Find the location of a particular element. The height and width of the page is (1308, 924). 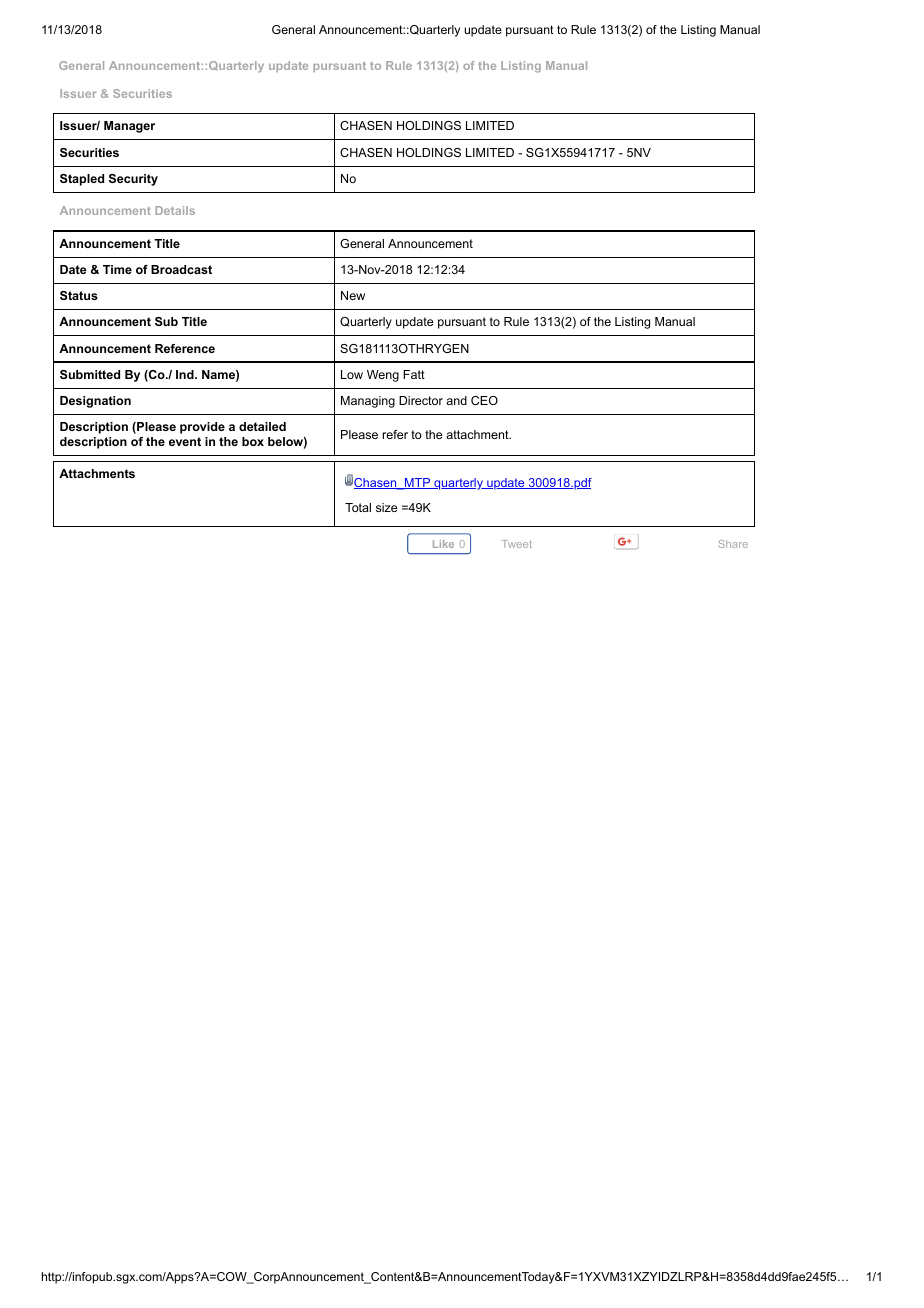

Total is located at coordinates (358, 507).
